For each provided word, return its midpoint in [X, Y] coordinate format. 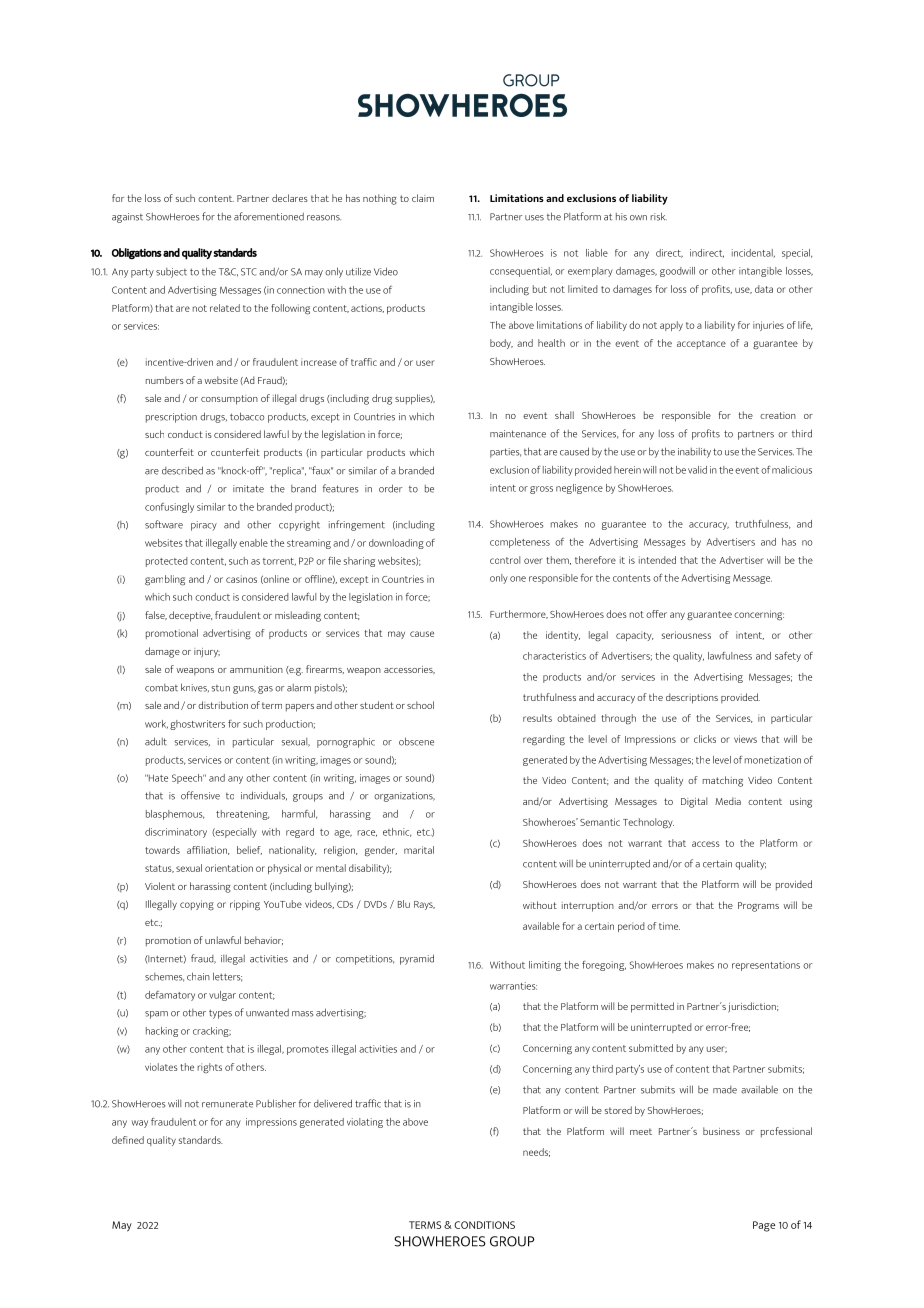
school [420, 705]
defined [128, 1140]
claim [423, 198]
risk [658, 216]
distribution [223, 705]
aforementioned [269, 216]
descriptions [692, 698]
